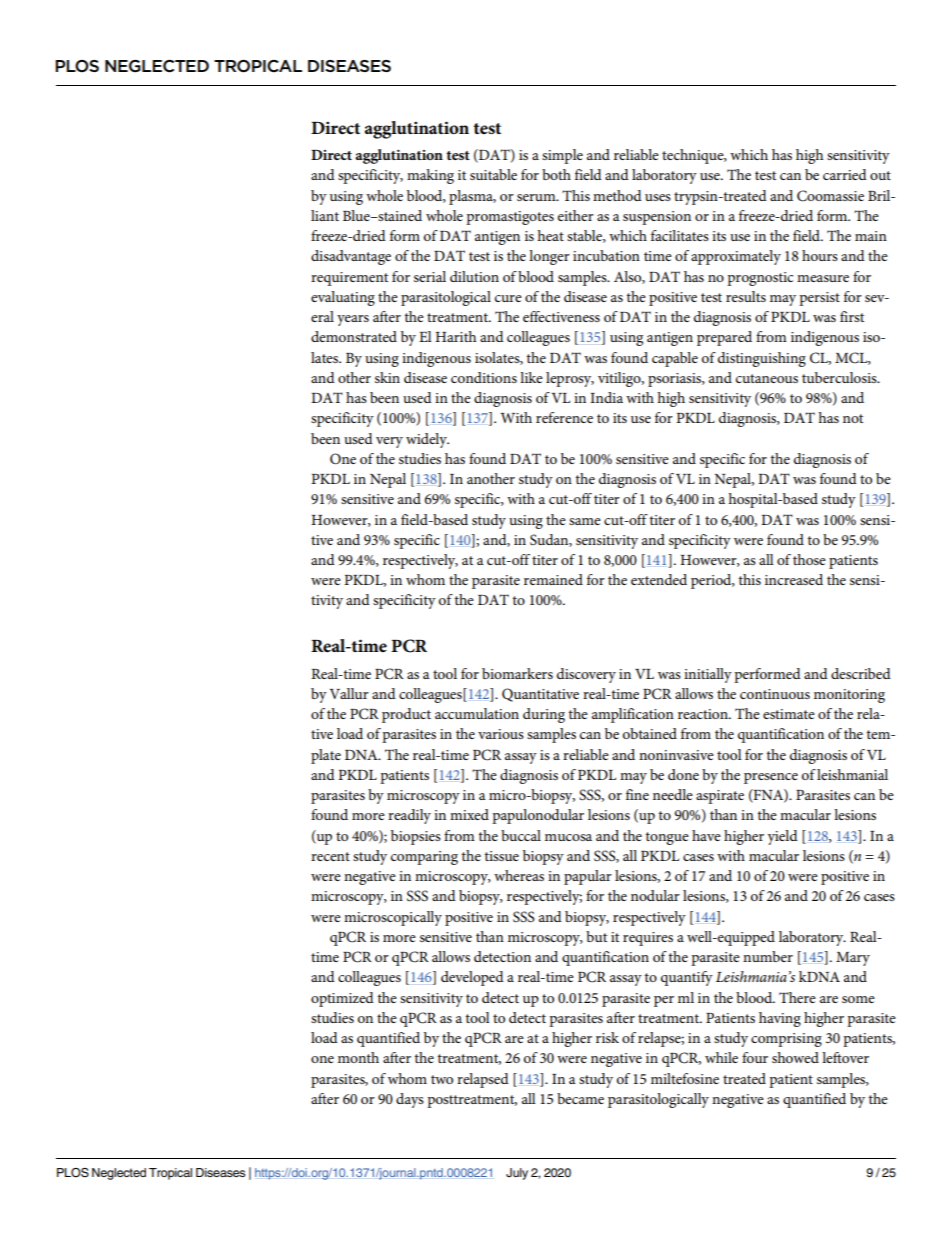 The width and height of the image is (952, 1233). I want to click on days, so click(410, 1100).
